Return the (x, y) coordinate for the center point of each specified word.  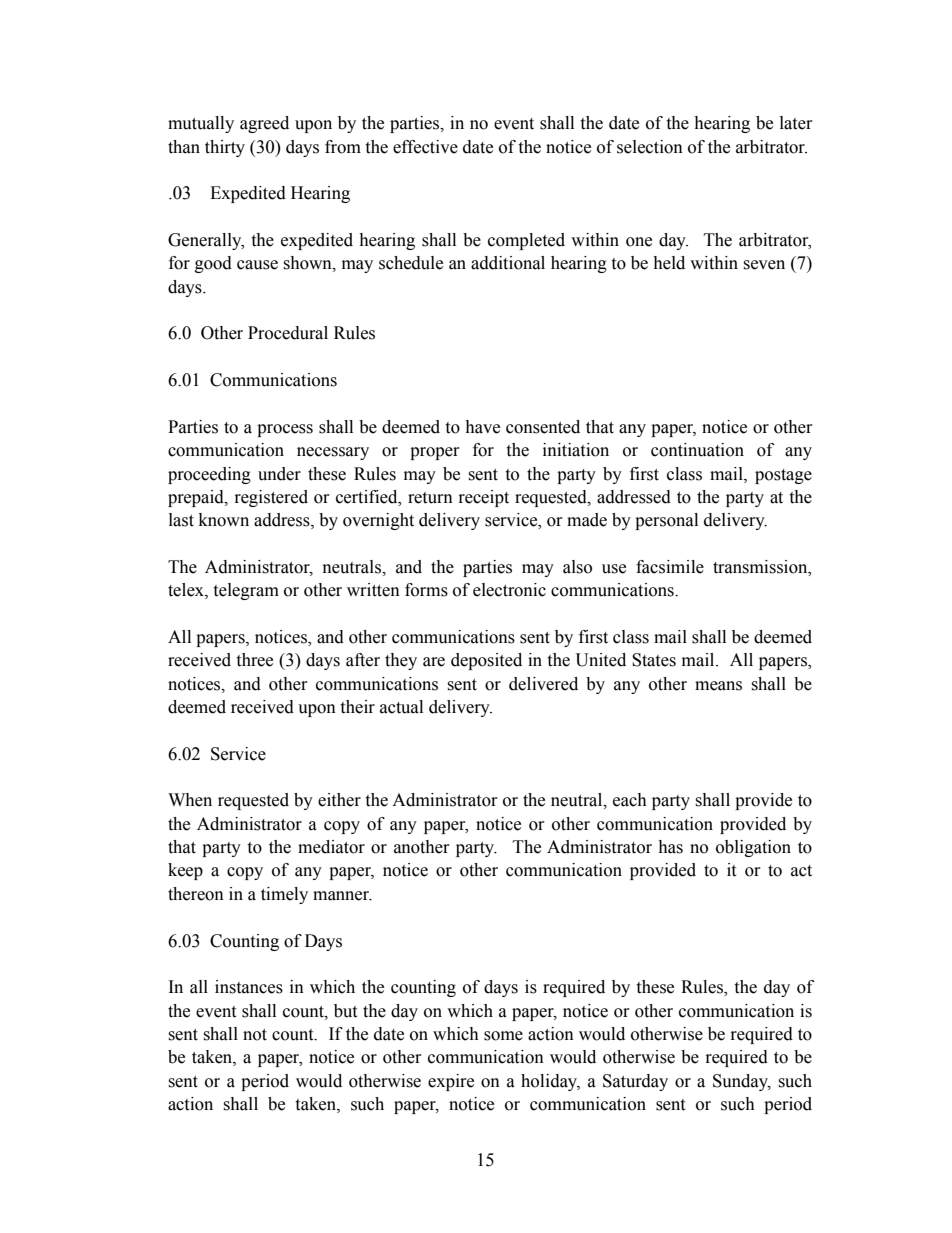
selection (650, 147)
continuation (697, 450)
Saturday (635, 1082)
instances (249, 987)
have (482, 427)
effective (425, 147)
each (630, 800)
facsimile (670, 567)
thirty (225, 148)
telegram (246, 591)
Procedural (288, 333)
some (503, 1036)
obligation (753, 848)
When (190, 800)
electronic (509, 590)
